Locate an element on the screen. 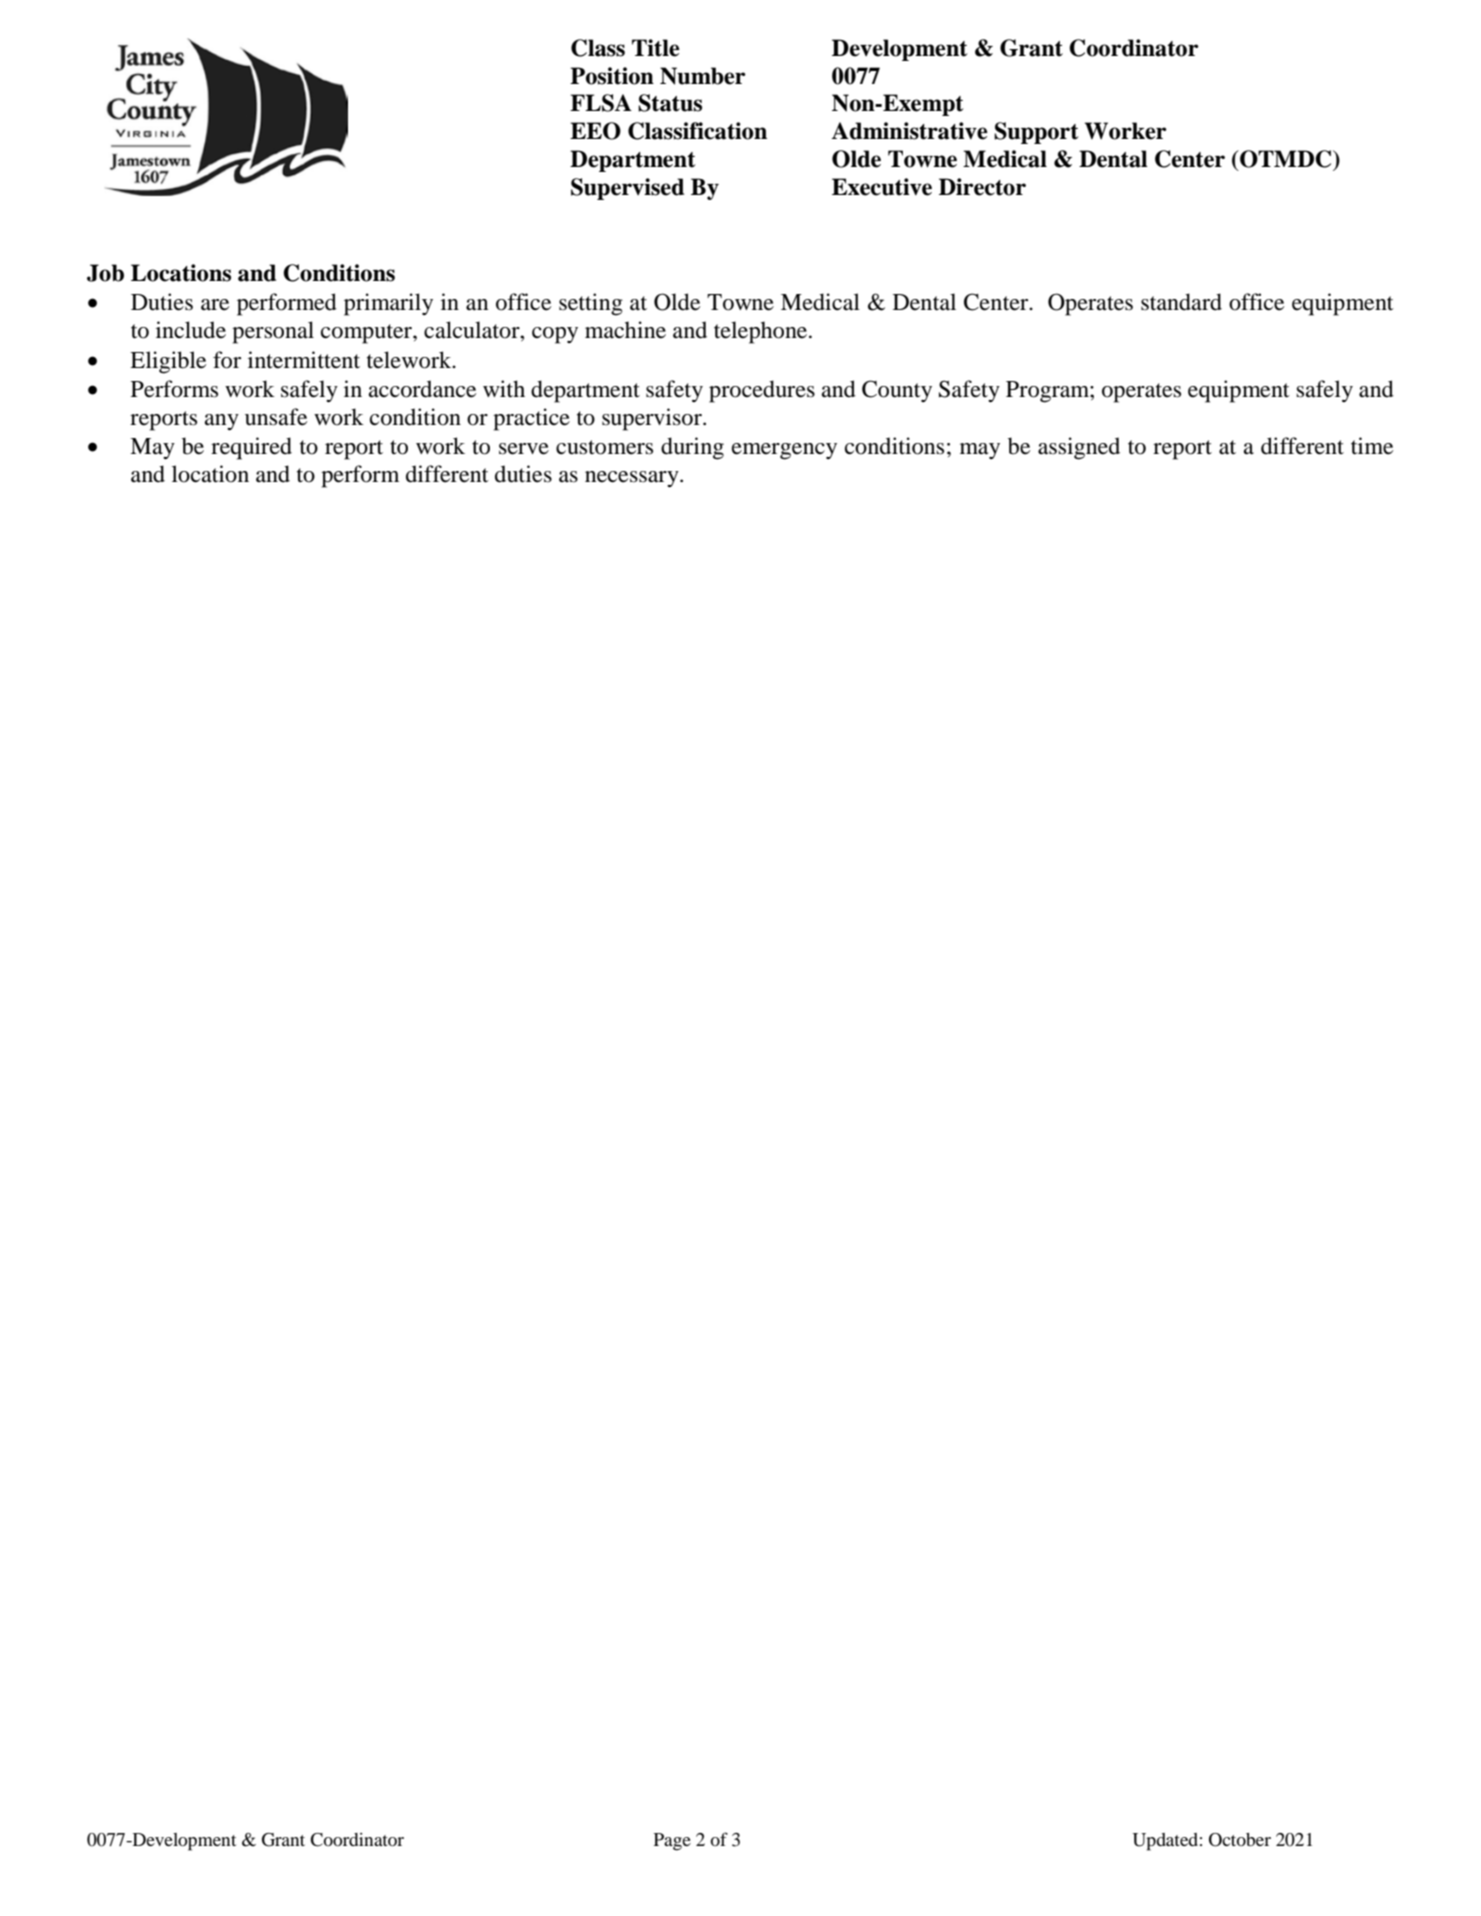 The width and height of the screenshot is (1481, 1916). Job is located at coordinates (105, 273).
